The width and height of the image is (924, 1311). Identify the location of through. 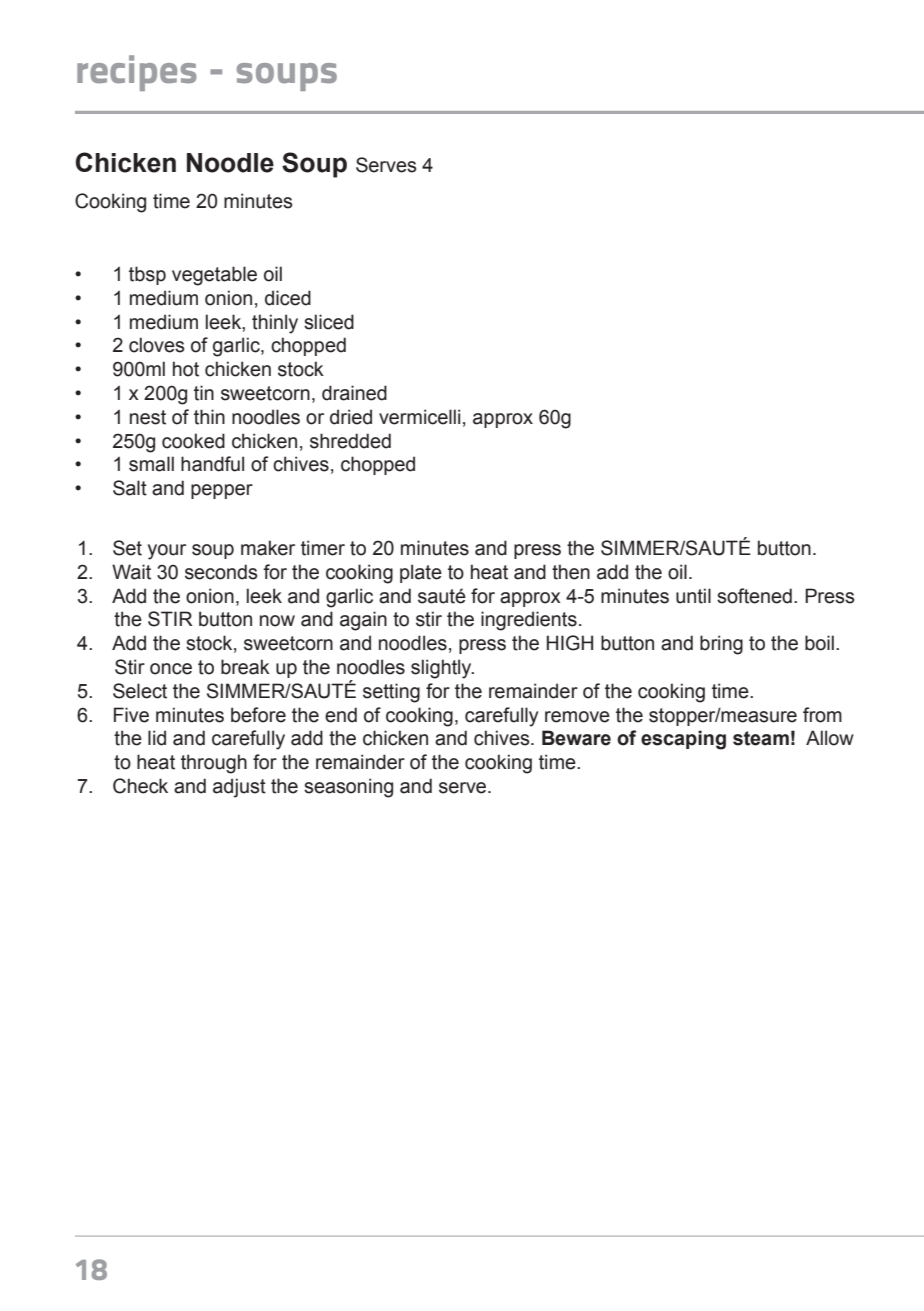
(214, 764).
